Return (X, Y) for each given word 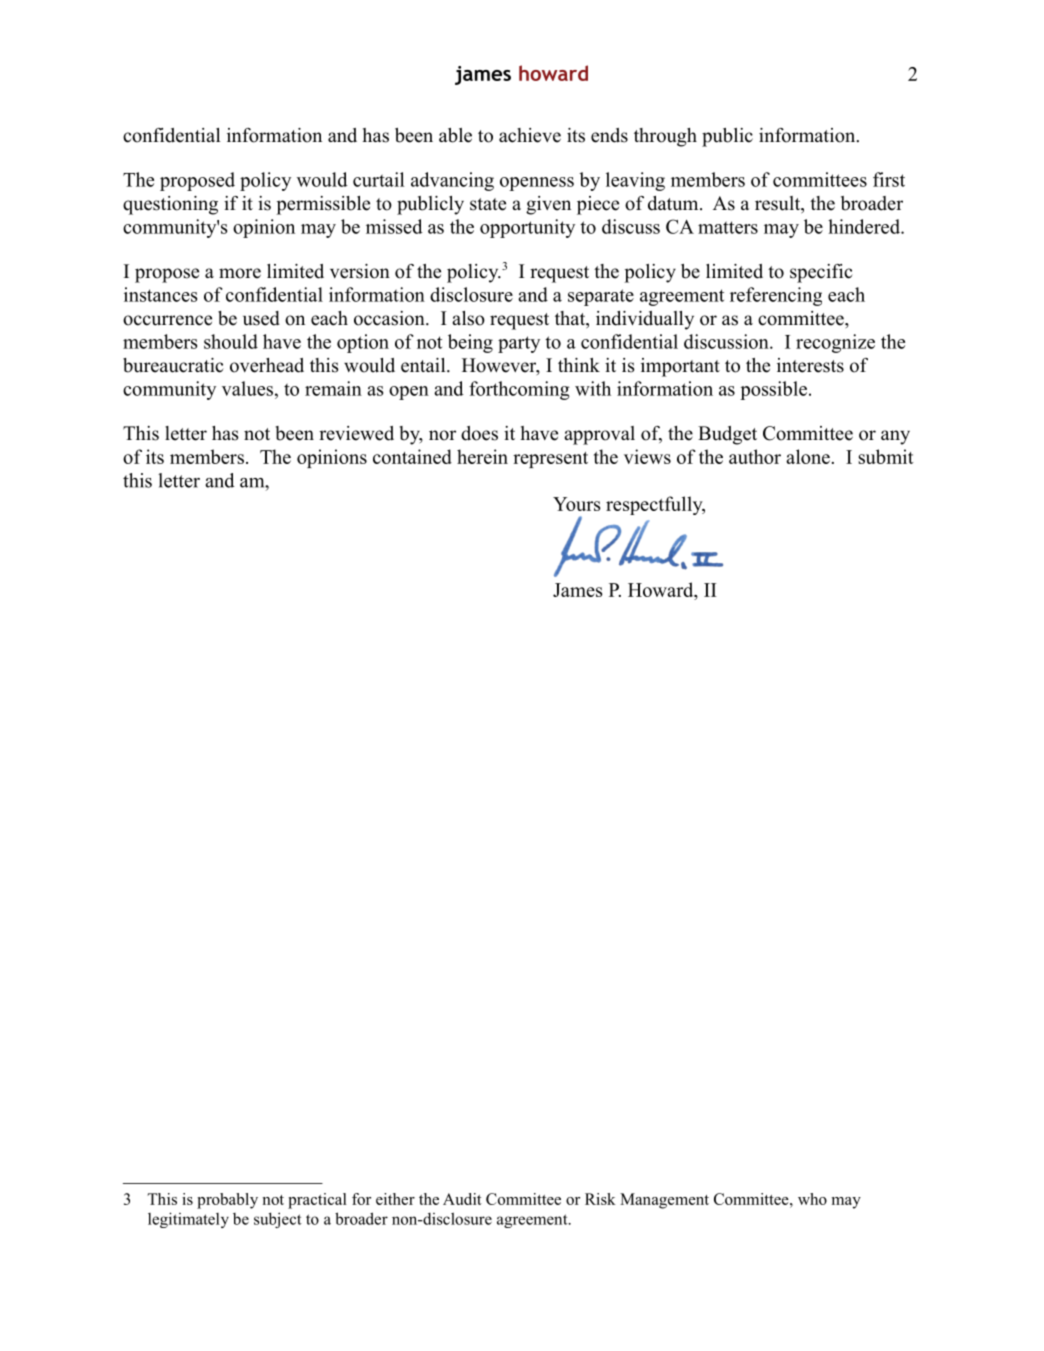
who (812, 1199)
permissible (323, 205)
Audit (462, 1199)
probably (227, 1201)
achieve (530, 135)
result (779, 204)
